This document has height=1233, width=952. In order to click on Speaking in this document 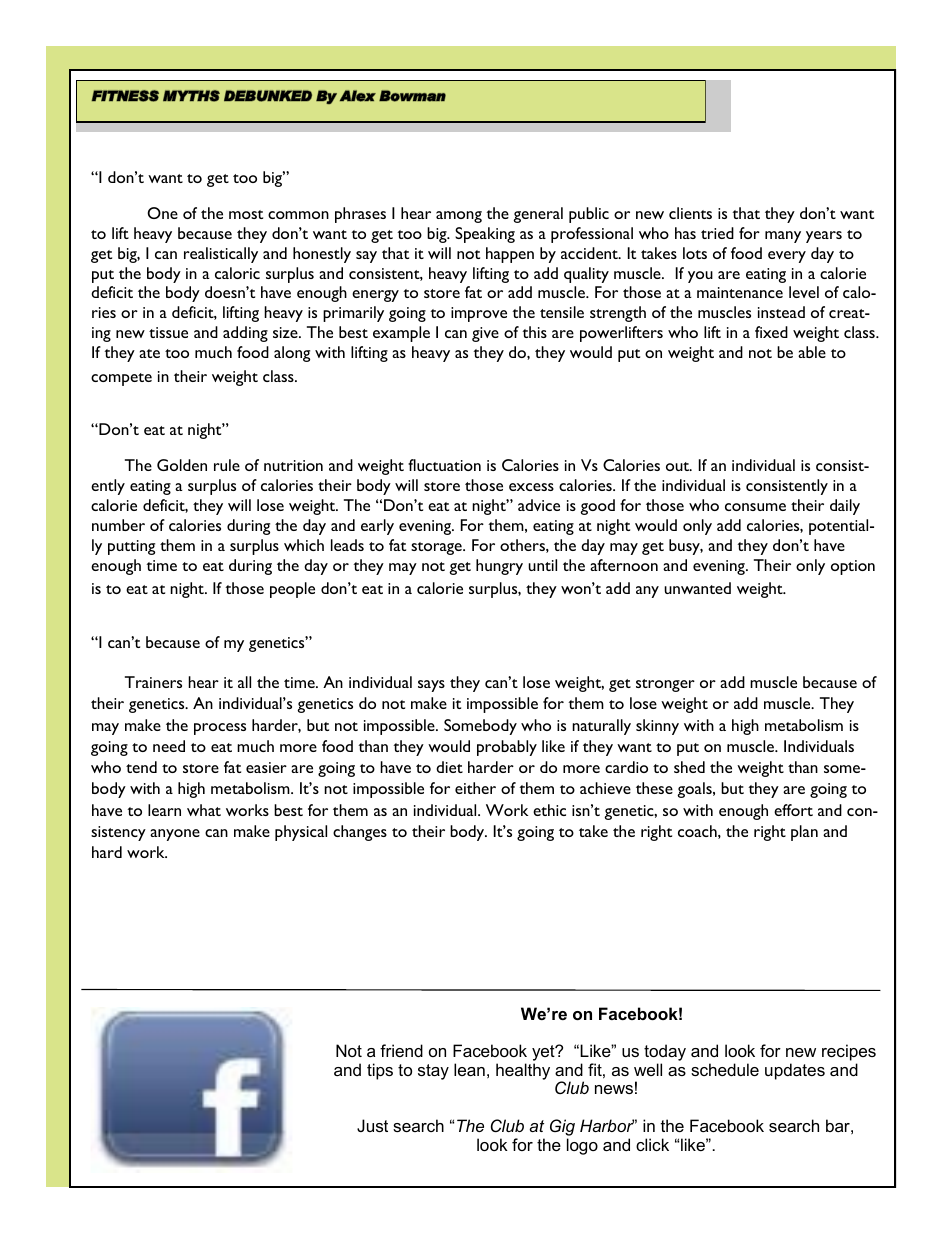, I will do `click(485, 235)`.
